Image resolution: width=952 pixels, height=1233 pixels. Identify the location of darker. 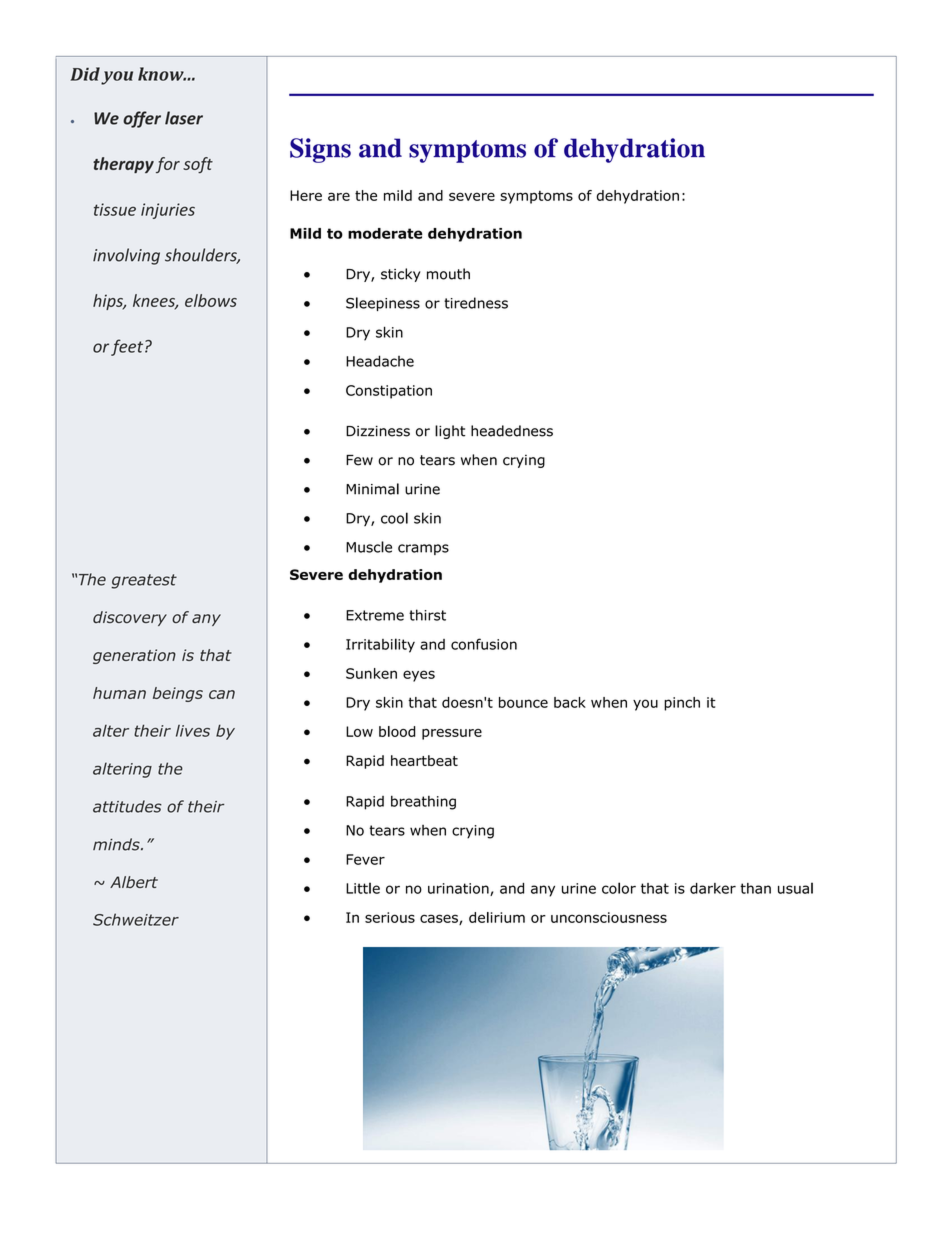
(713, 888).
